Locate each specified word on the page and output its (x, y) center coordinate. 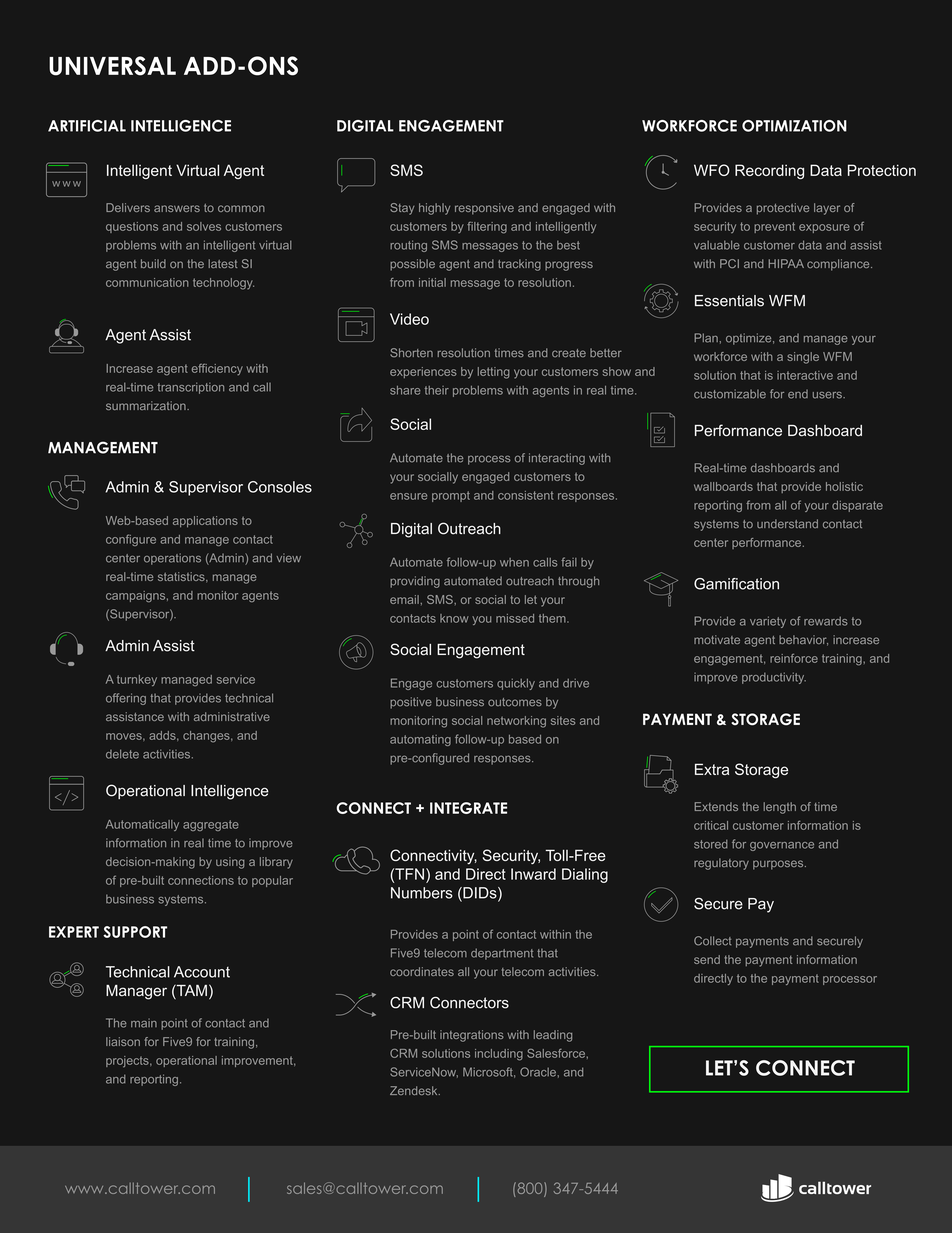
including (499, 1055)
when (514, 562)
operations (172, 559)
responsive (484, 209)
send (707, 959)
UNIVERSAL (112, 66)
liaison (123, 1041)
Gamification (736, 584)
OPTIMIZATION (794, 126)
